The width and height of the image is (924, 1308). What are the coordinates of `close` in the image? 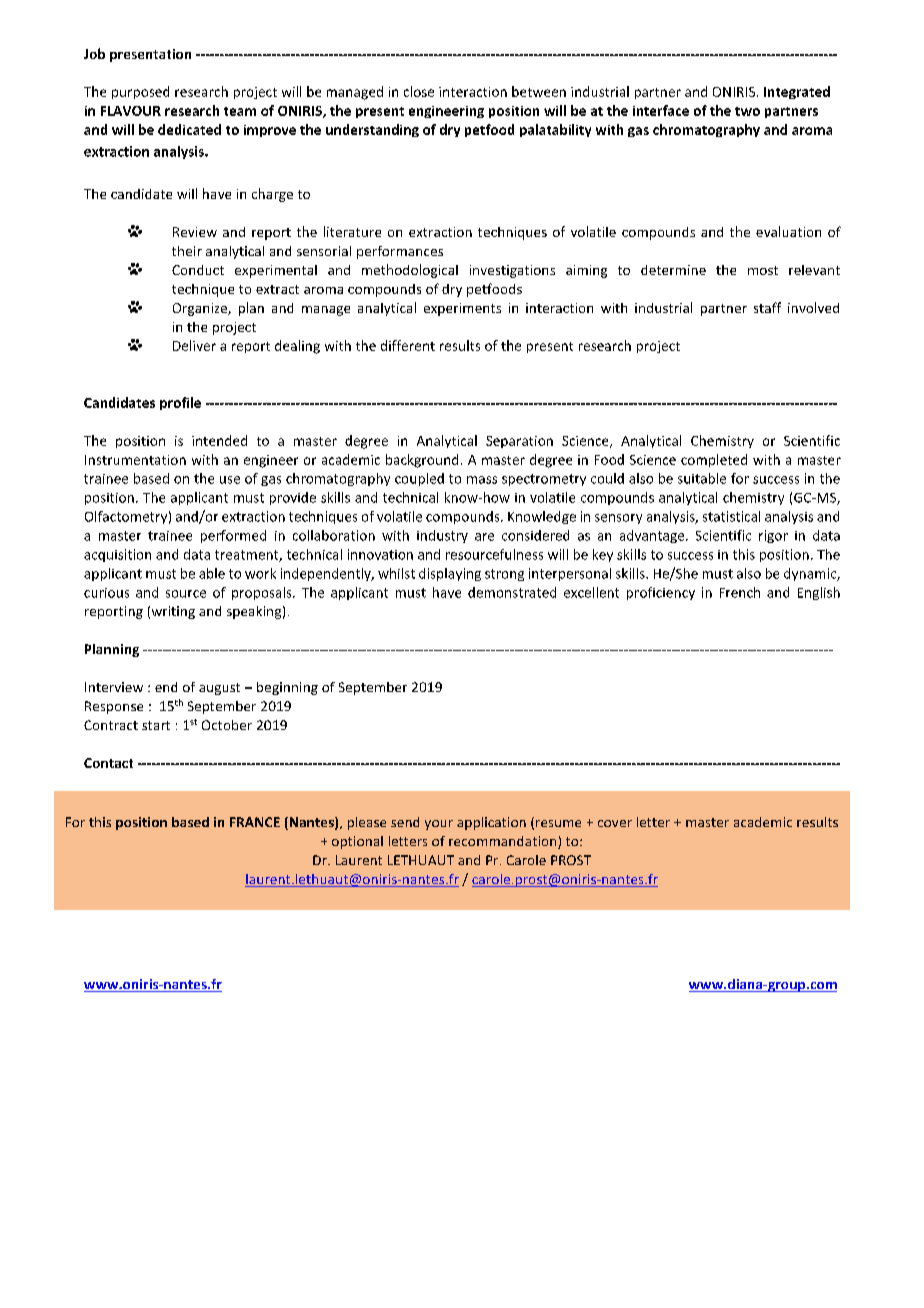 It's located at (419, 91).
